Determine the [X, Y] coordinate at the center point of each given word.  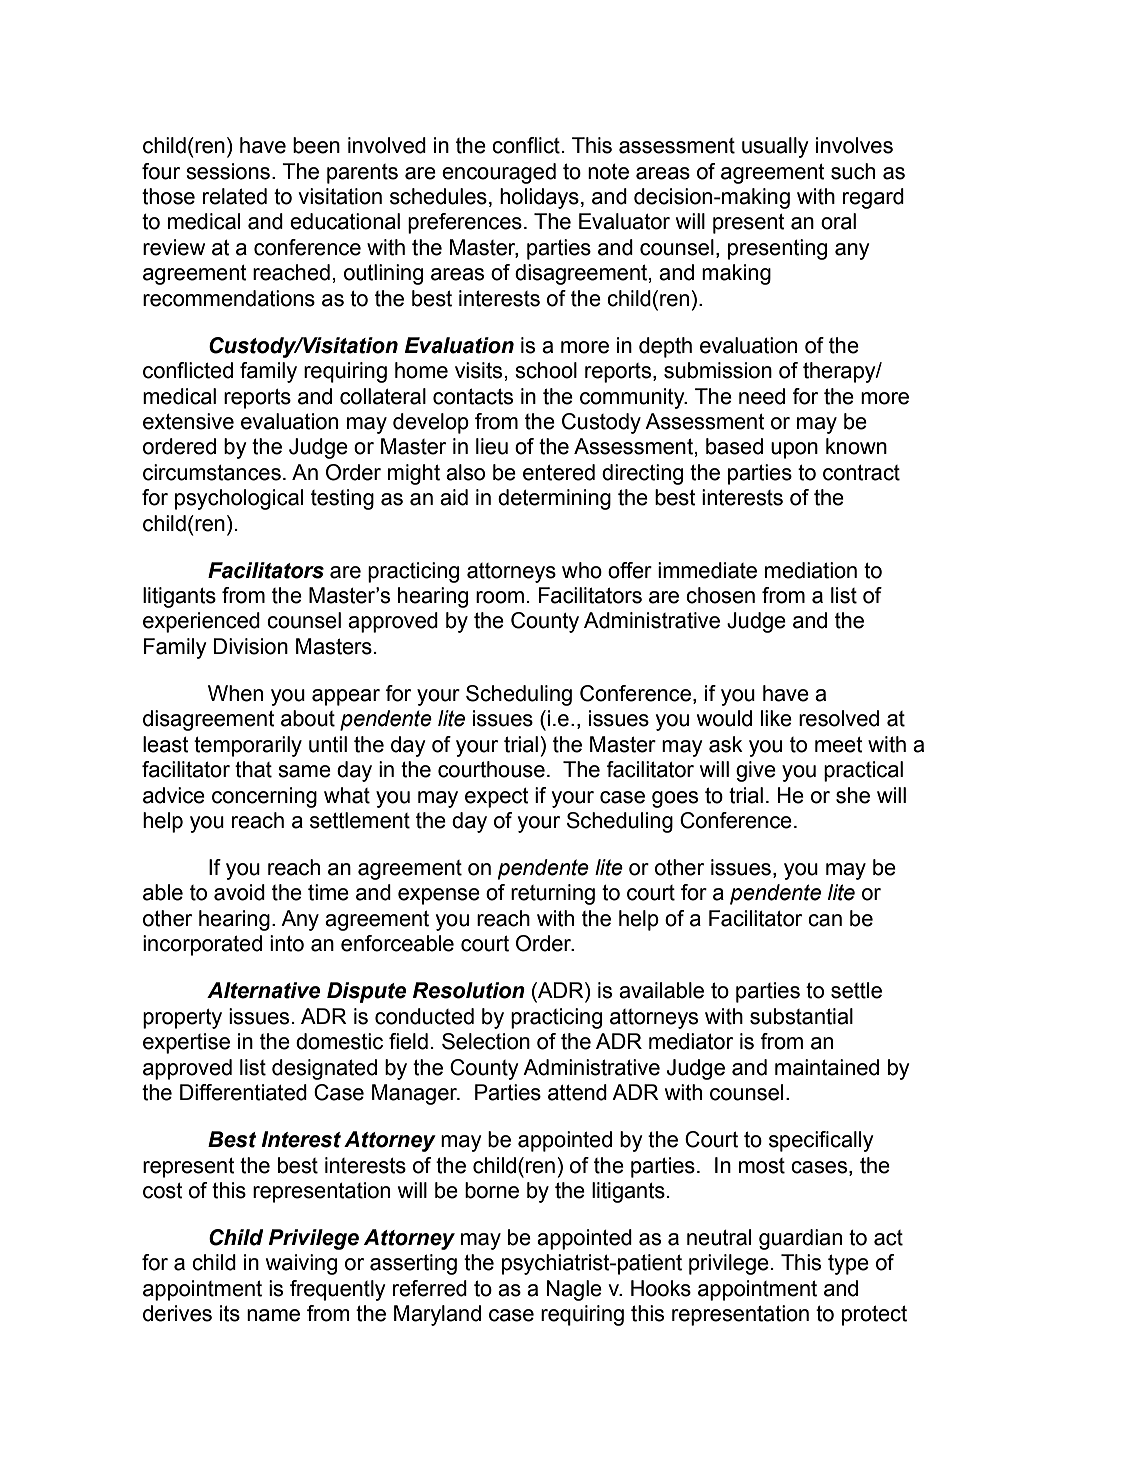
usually [775, 147]
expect [497, 798]
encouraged [499, 173]
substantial [801, 1016]
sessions [228, 171]
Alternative [263, 990]
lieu [492, 446]
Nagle [574, 1290]
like [776, 718]
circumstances [212, 472]
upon [794, 450]
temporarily [248, 746]
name [273, 1315]
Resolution [469, 990]
